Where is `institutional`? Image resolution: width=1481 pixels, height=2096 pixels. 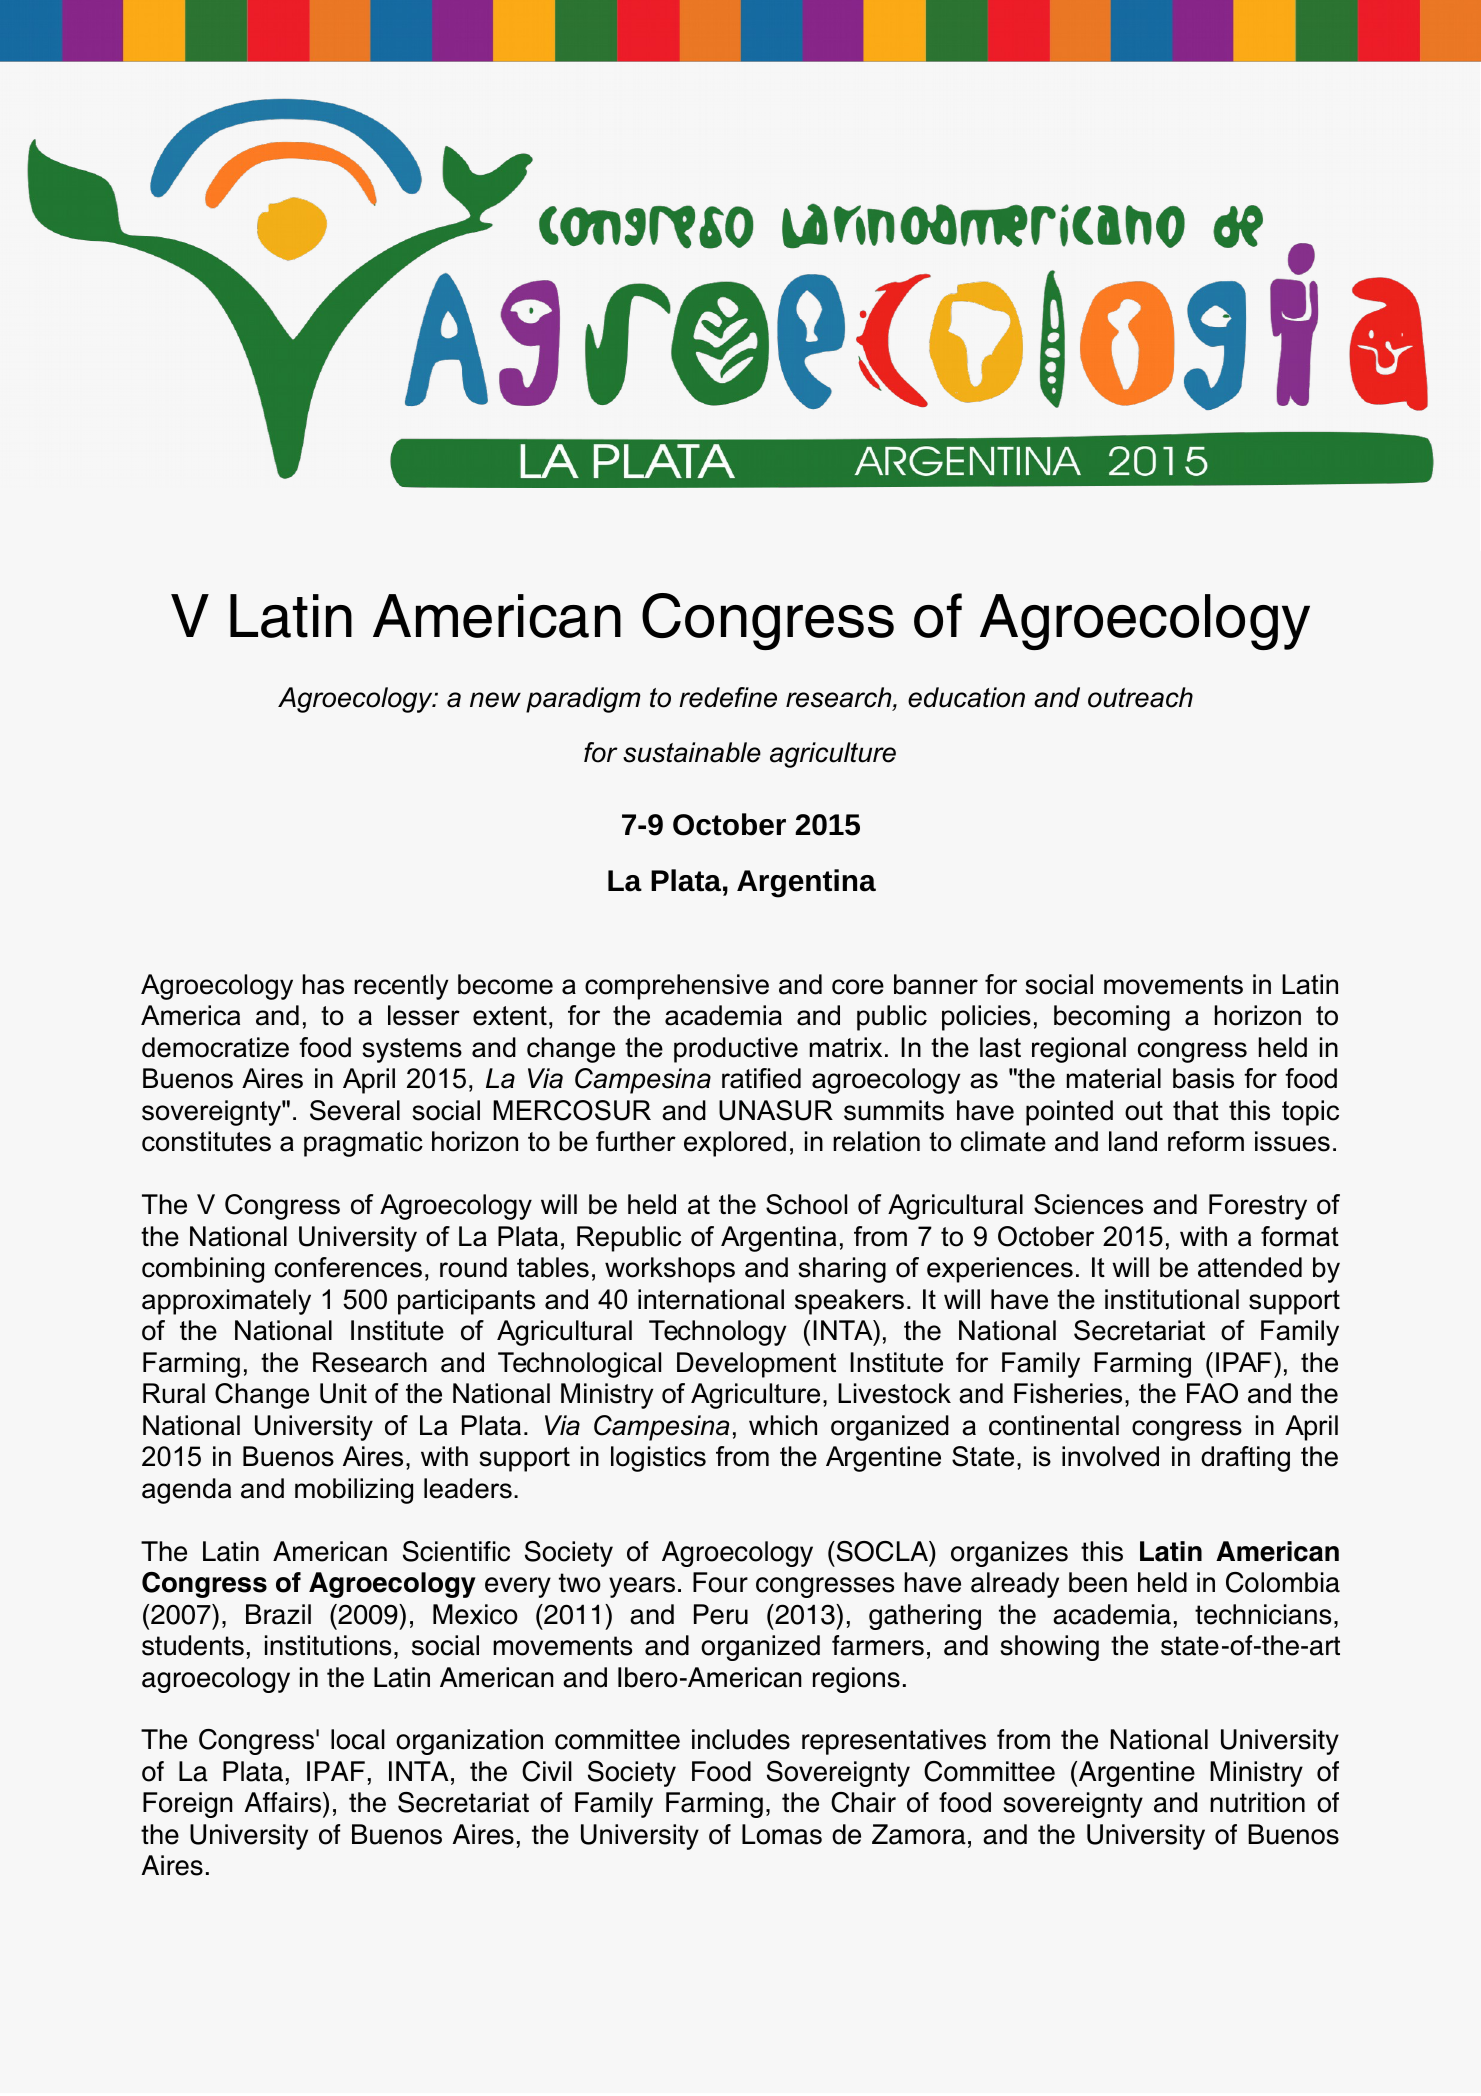
institutional is located at coordinates (1172, 1299).
